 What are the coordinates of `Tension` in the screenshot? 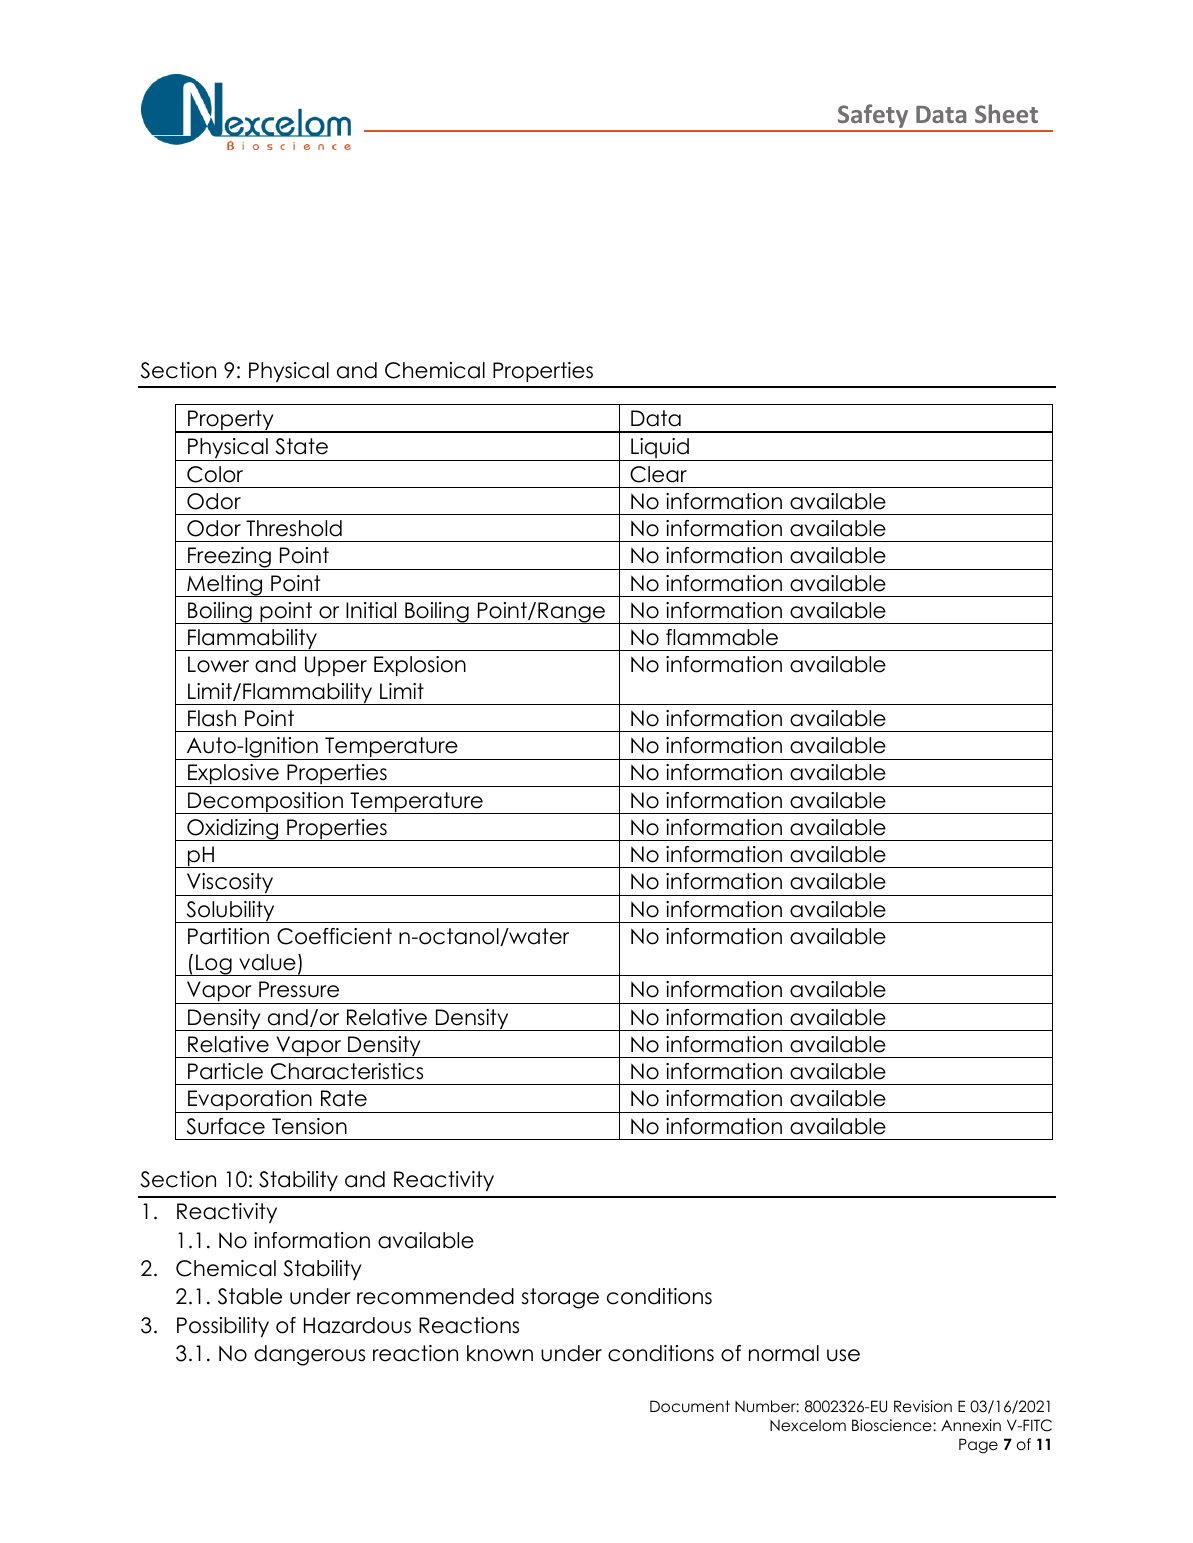 It's located at (309, 1126).
